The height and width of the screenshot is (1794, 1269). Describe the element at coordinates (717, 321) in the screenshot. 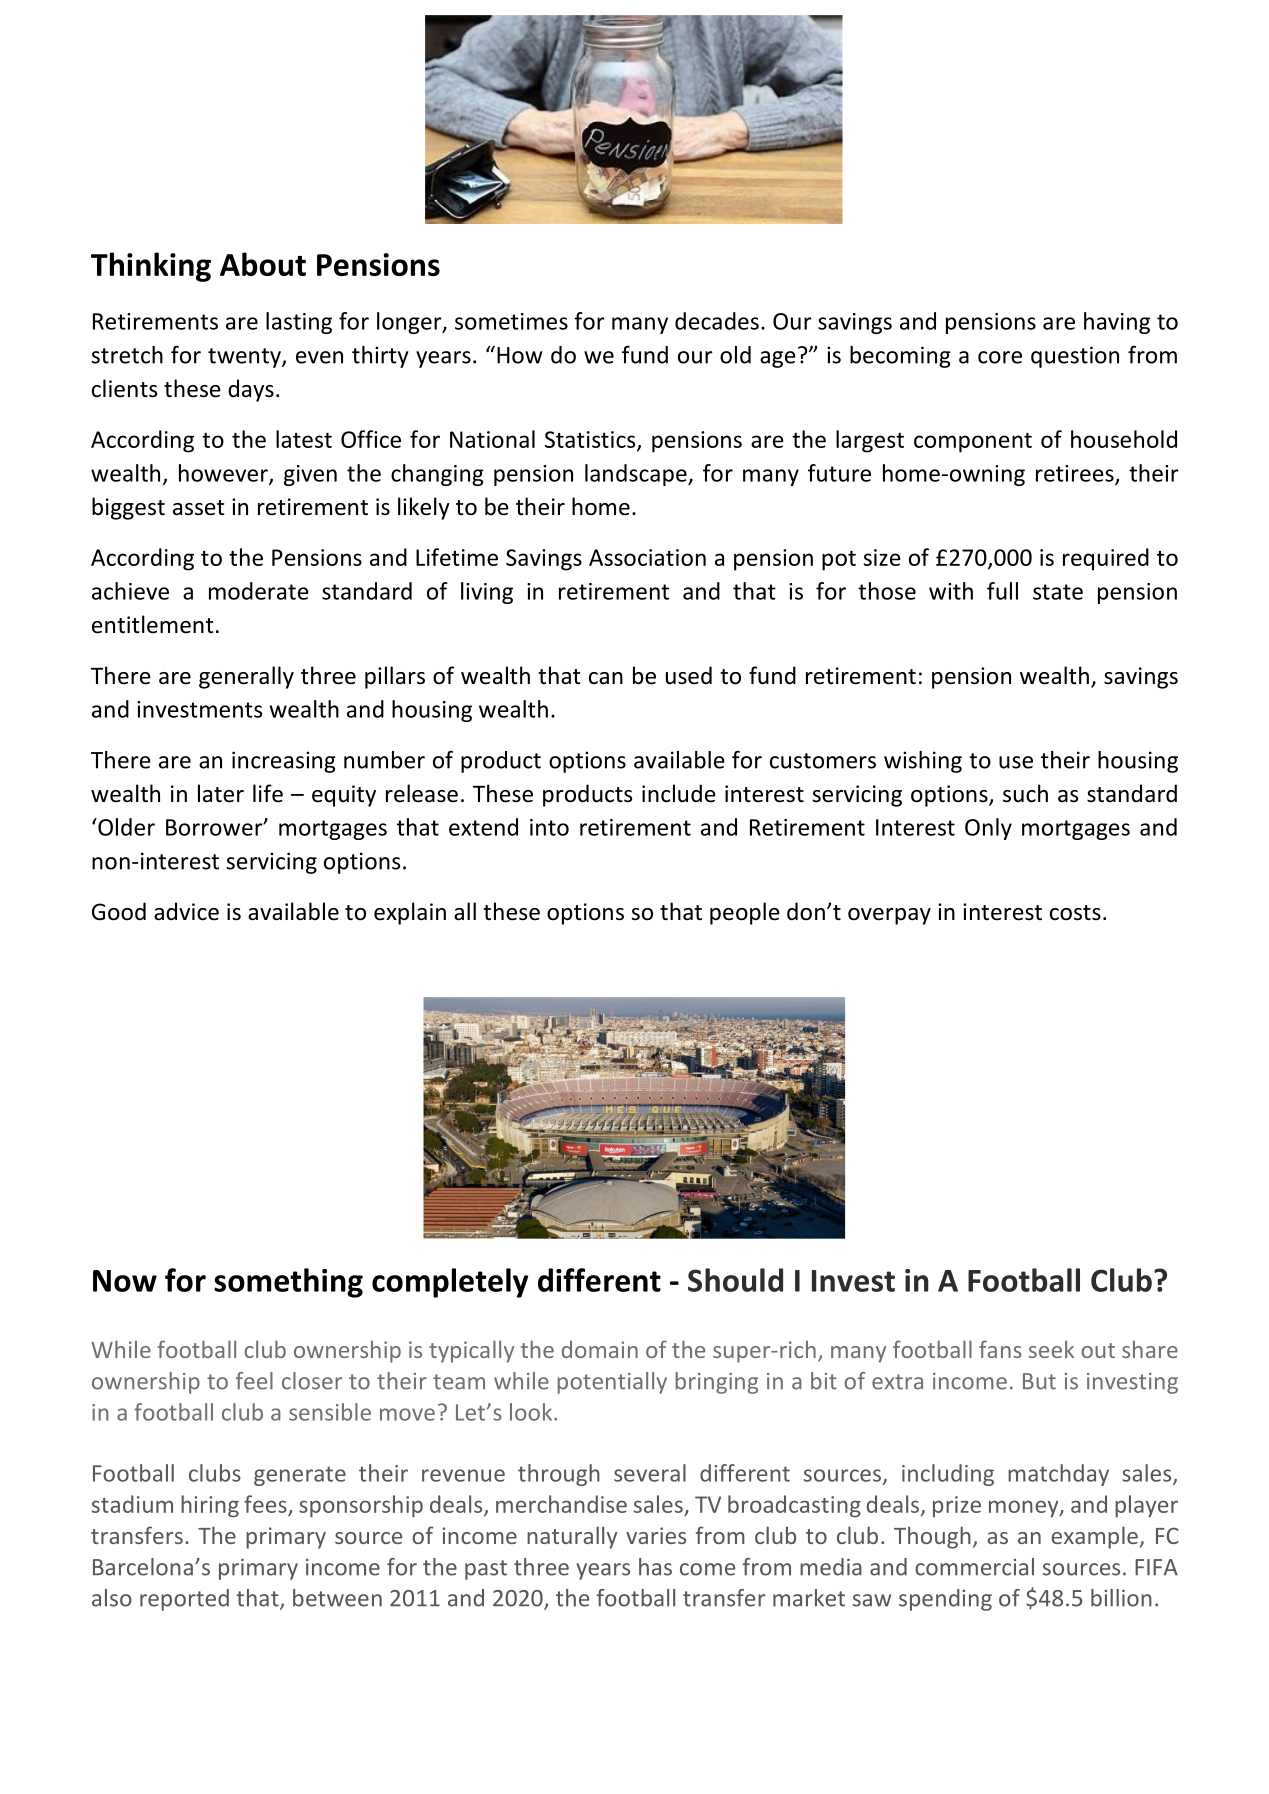

I see `decades` at that location.
